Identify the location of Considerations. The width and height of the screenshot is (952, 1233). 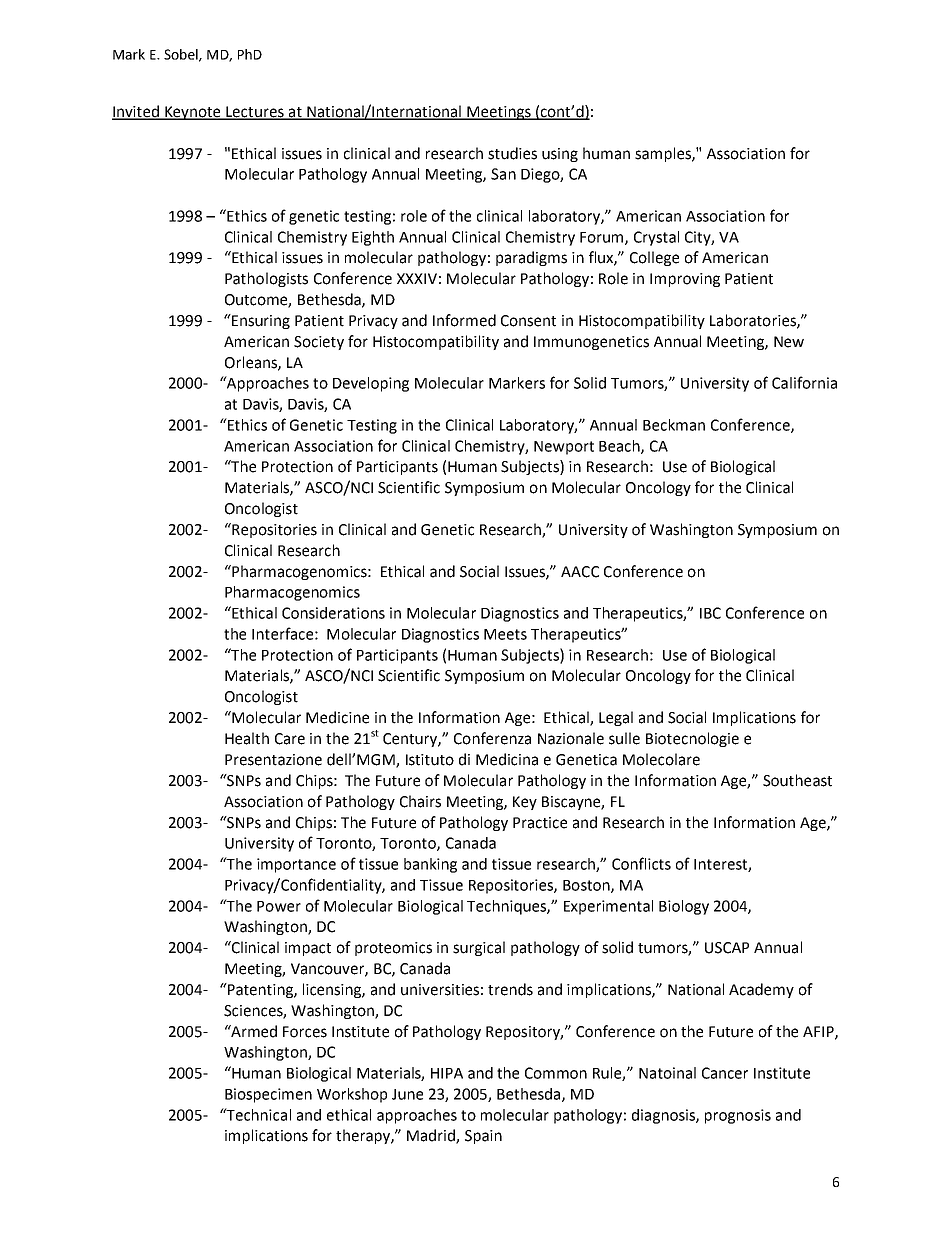
(333, 613).
